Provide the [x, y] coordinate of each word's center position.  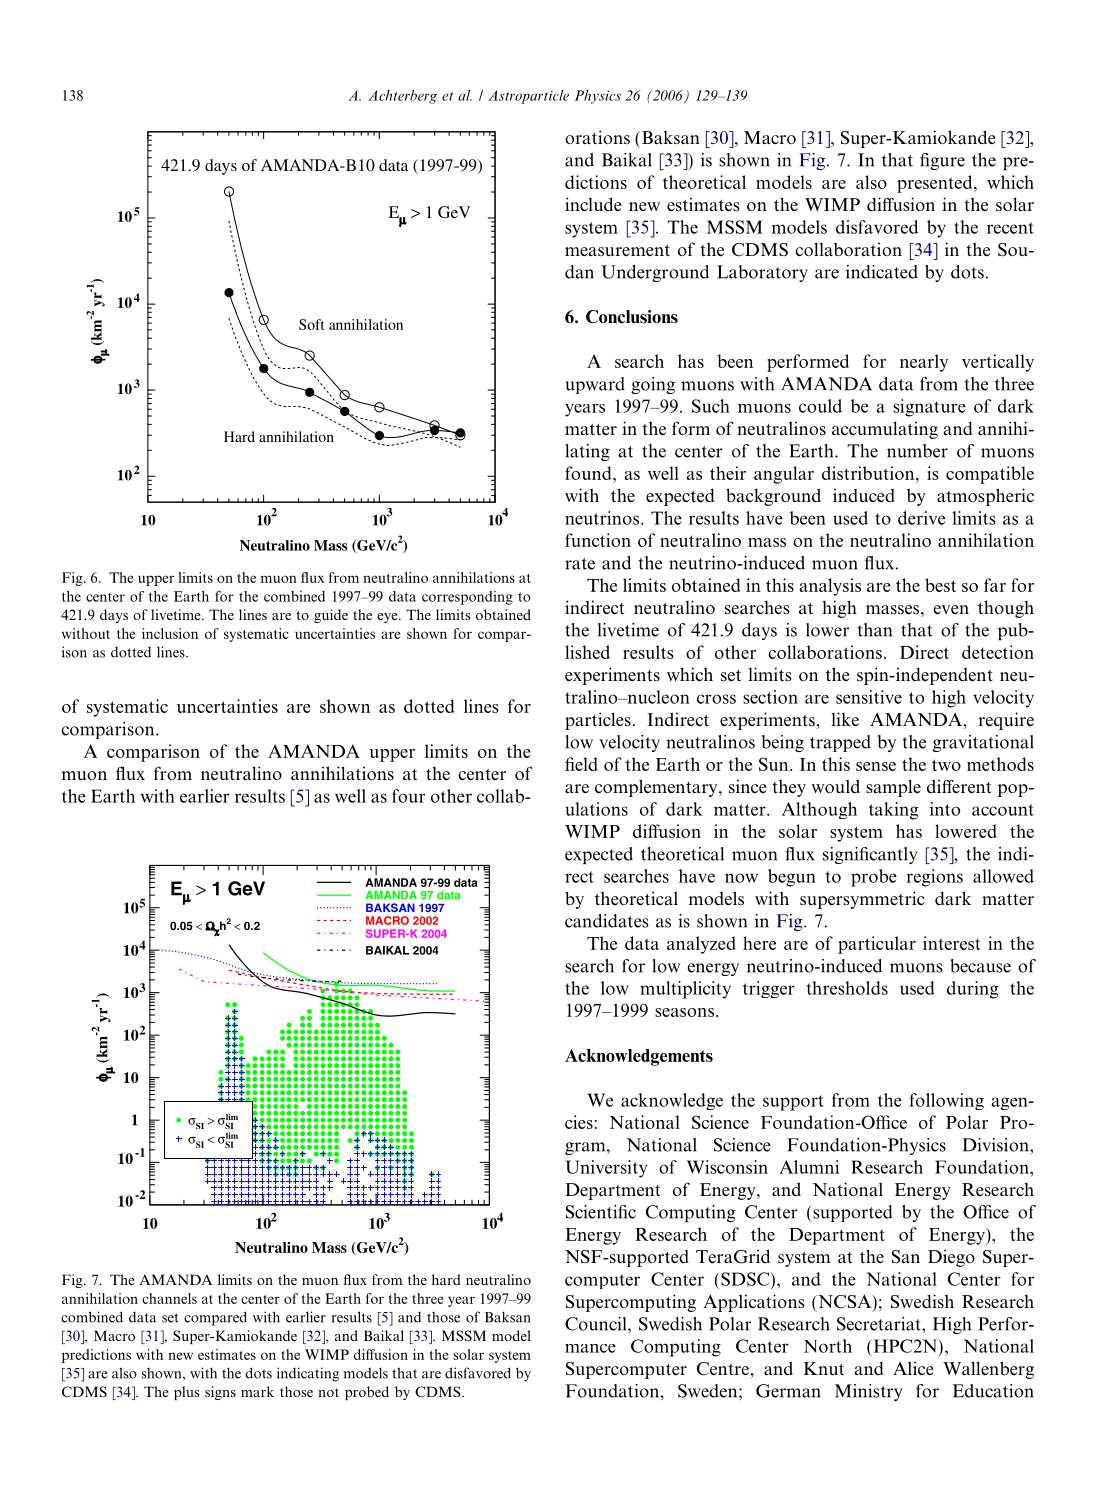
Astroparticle [528, 97]
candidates [607, 921]
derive [921, 518]
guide [331, 616]
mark [257, 1391]
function [598, 540]
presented [936, 184]
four [408, 796]
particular [877, 945]
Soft [311, 324]
